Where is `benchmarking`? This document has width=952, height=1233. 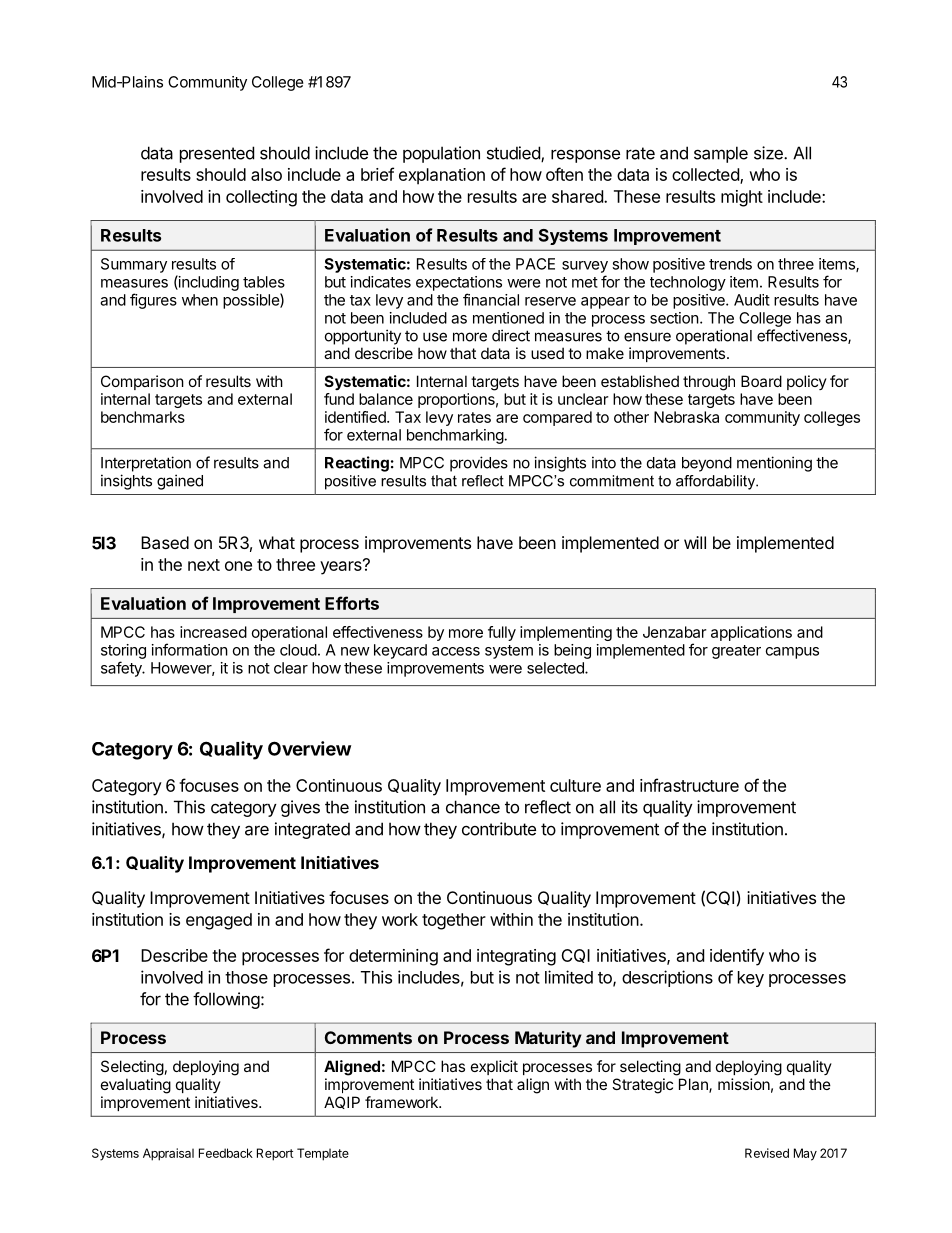 benchmarking is located at coordinates (455, 436).
